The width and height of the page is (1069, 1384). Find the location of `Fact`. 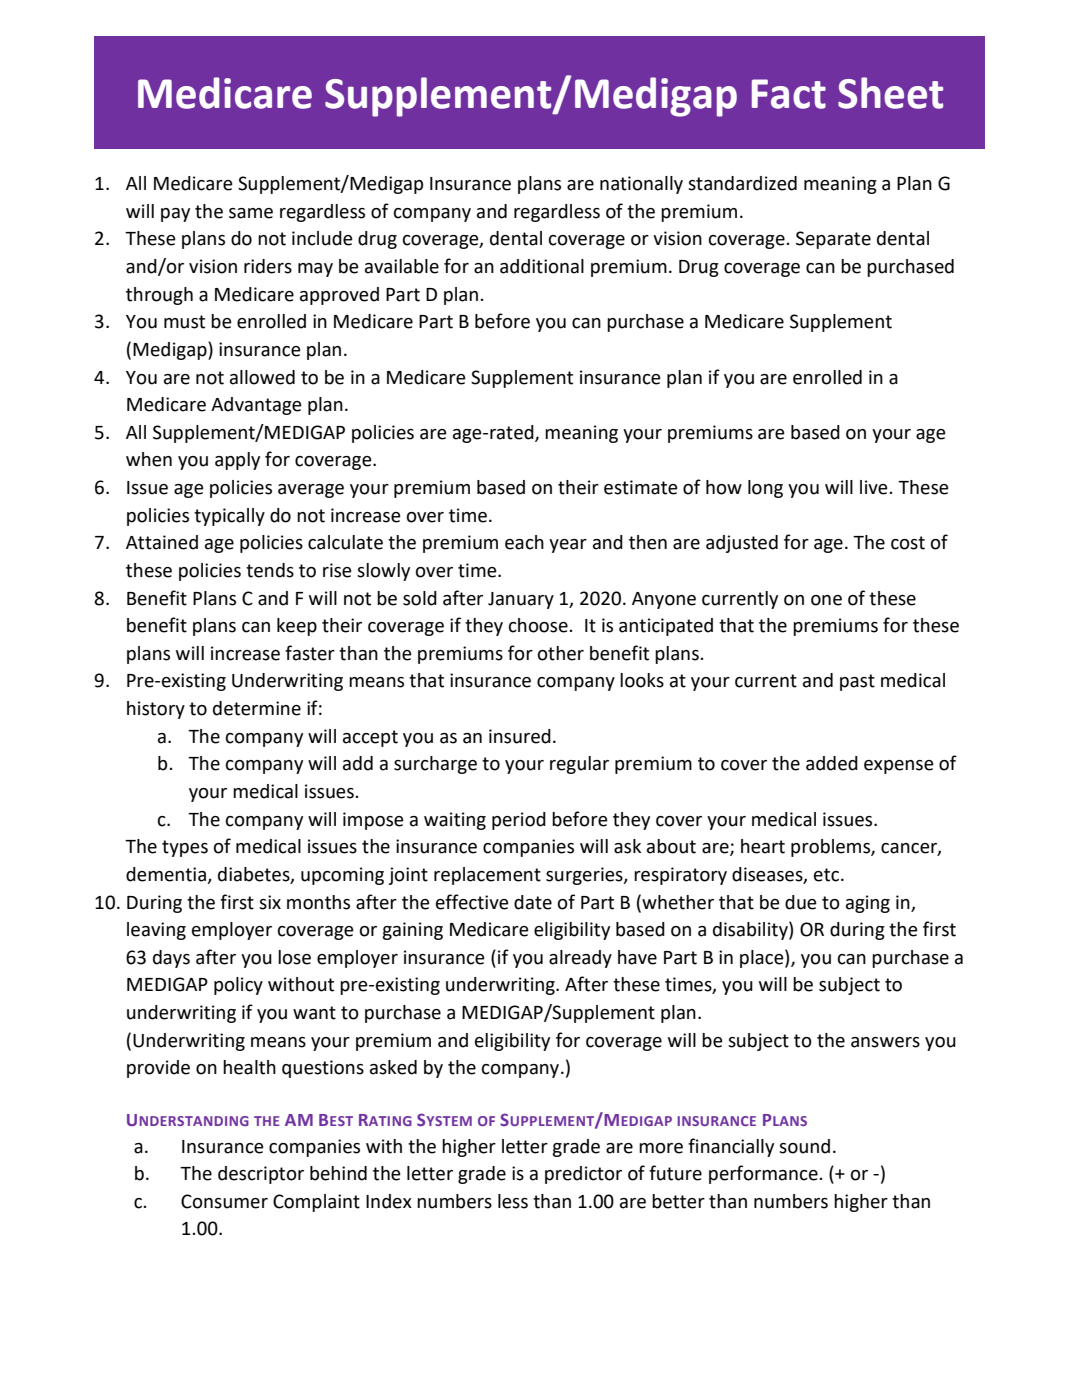

Fact is located at coordinates (789, 94).
